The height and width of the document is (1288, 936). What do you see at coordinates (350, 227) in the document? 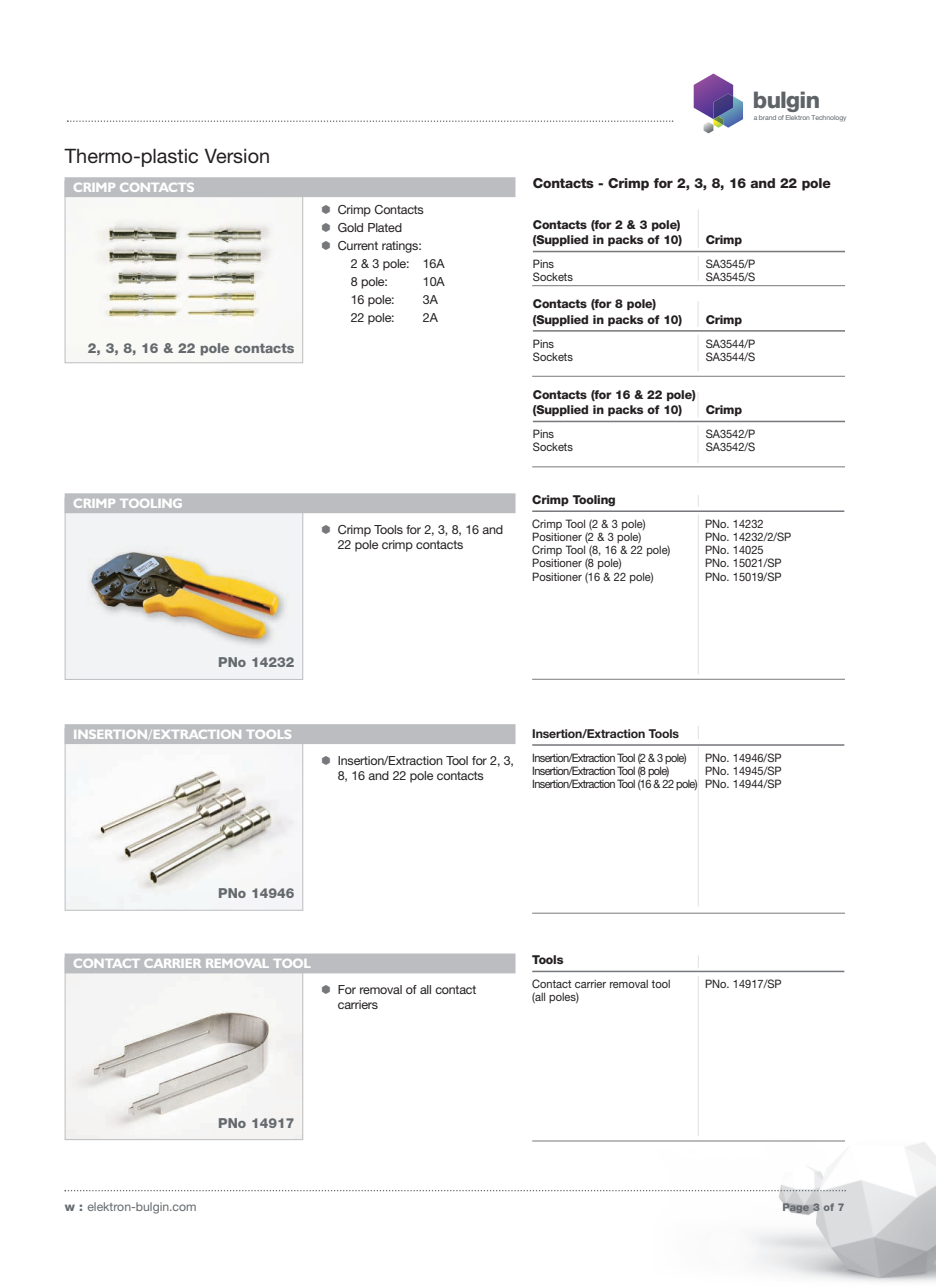
I see `Gold` at bounding box center [350, 227].
